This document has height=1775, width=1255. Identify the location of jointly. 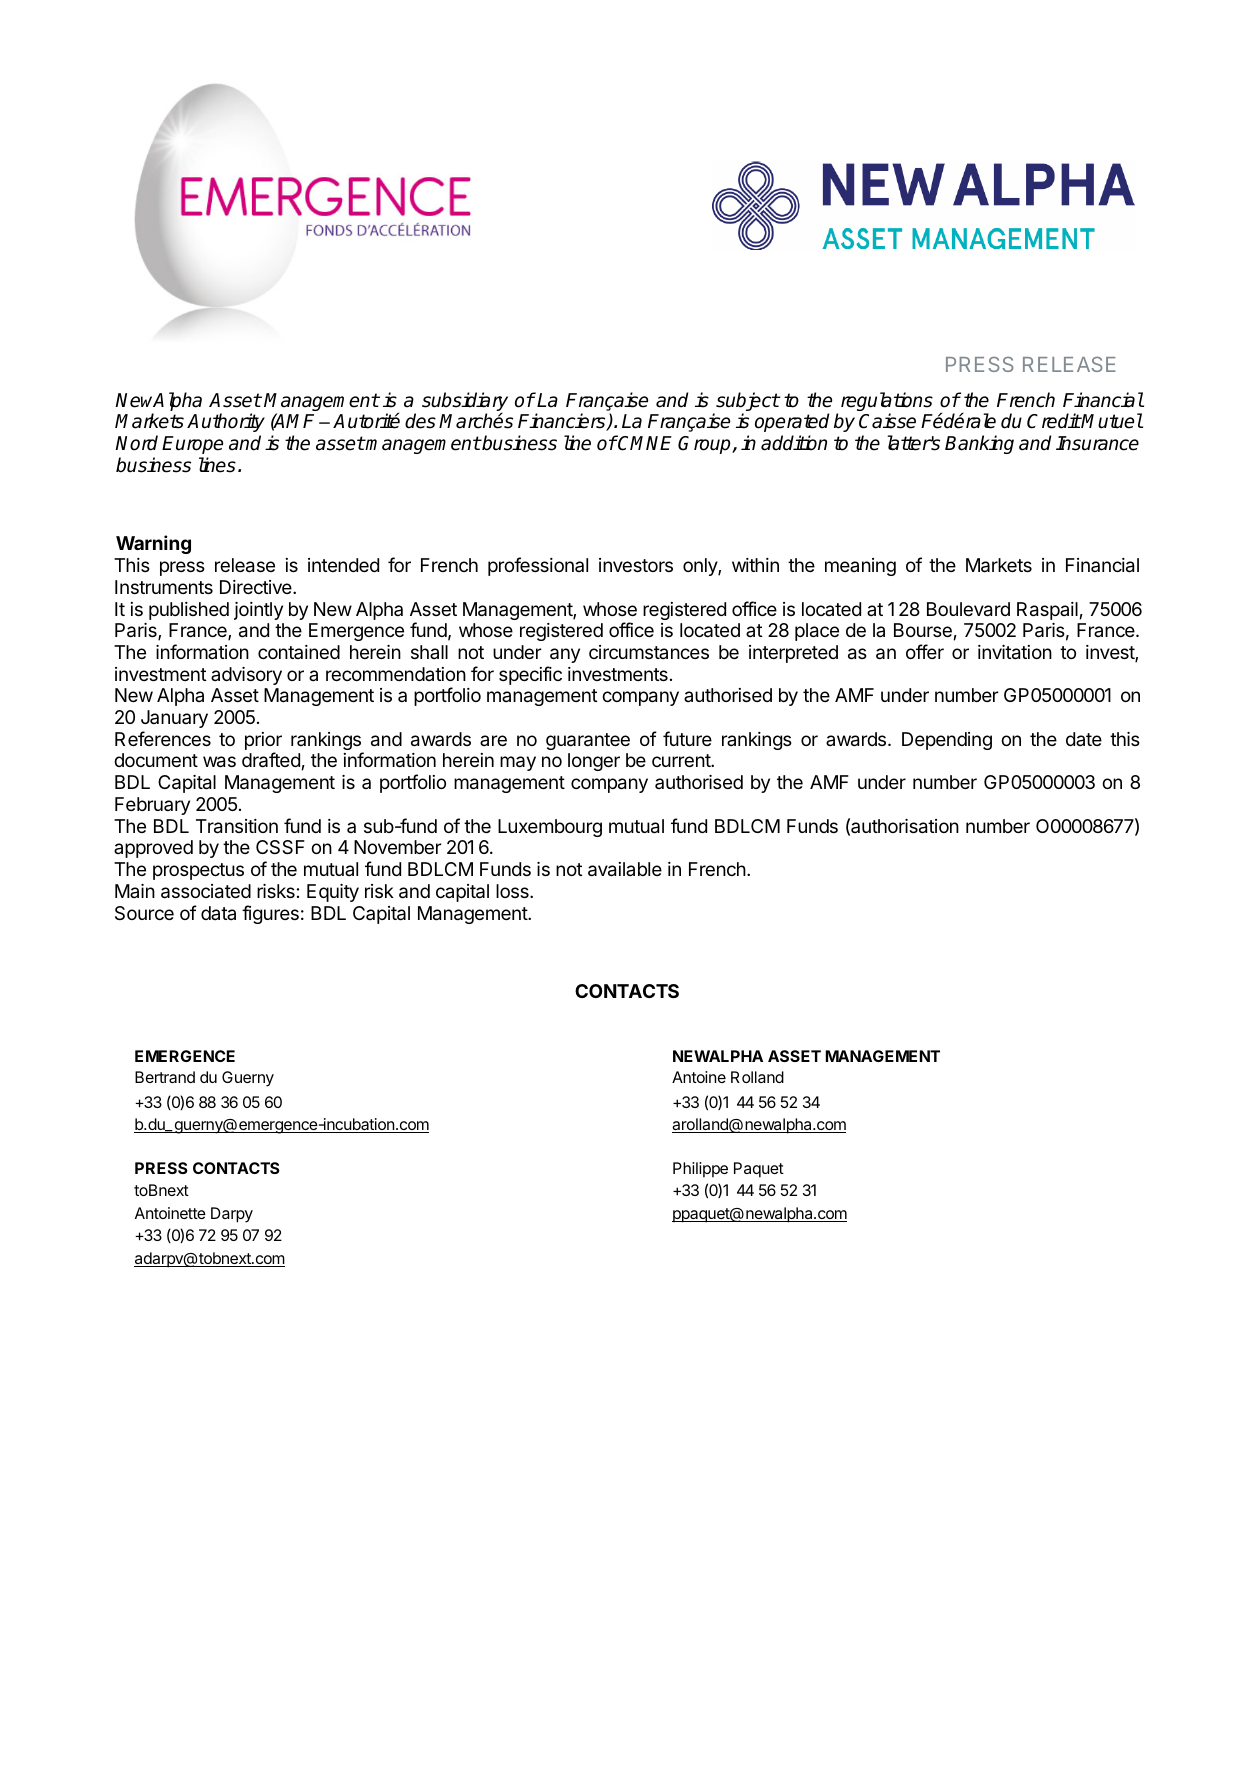
(258, 611).
